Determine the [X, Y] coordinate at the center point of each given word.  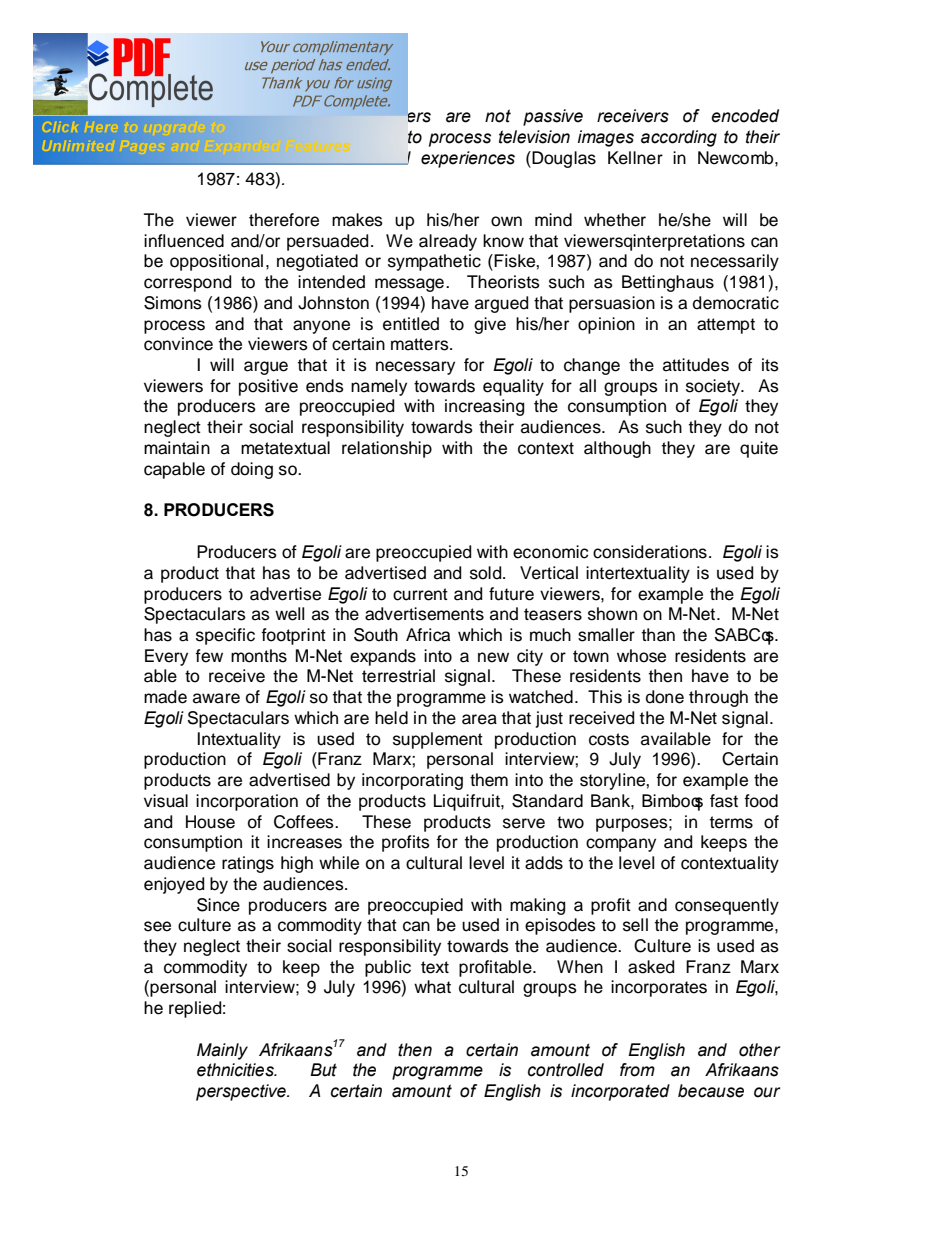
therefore [284, 220]
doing [252, 470]
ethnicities [236, 1070]
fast [724, 801]
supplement [438, 740]
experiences [468, 159]
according [679, 138]
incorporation [247, 802]
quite [759, 449]
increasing [484, 407]
